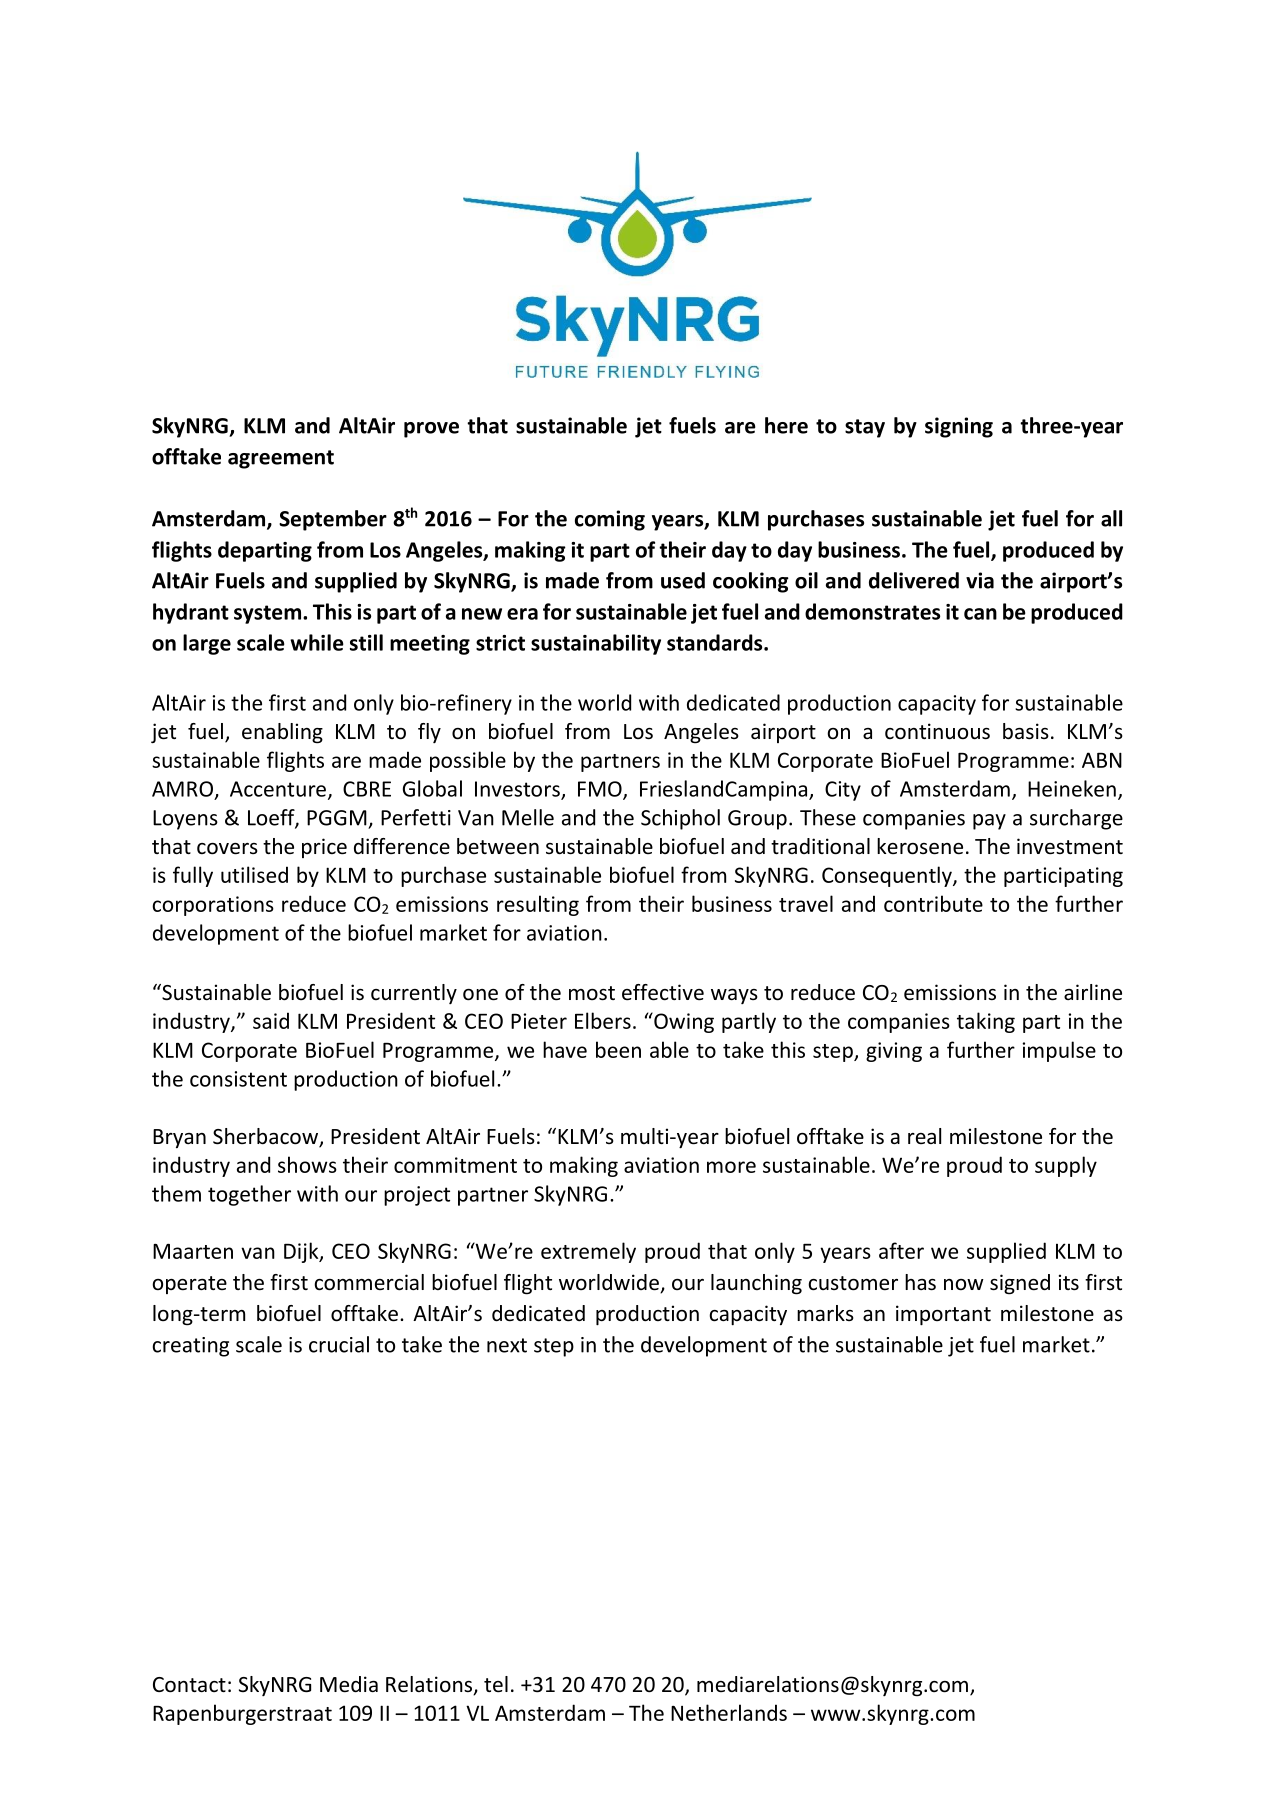  I want to click on coming, so click(610, 520).
